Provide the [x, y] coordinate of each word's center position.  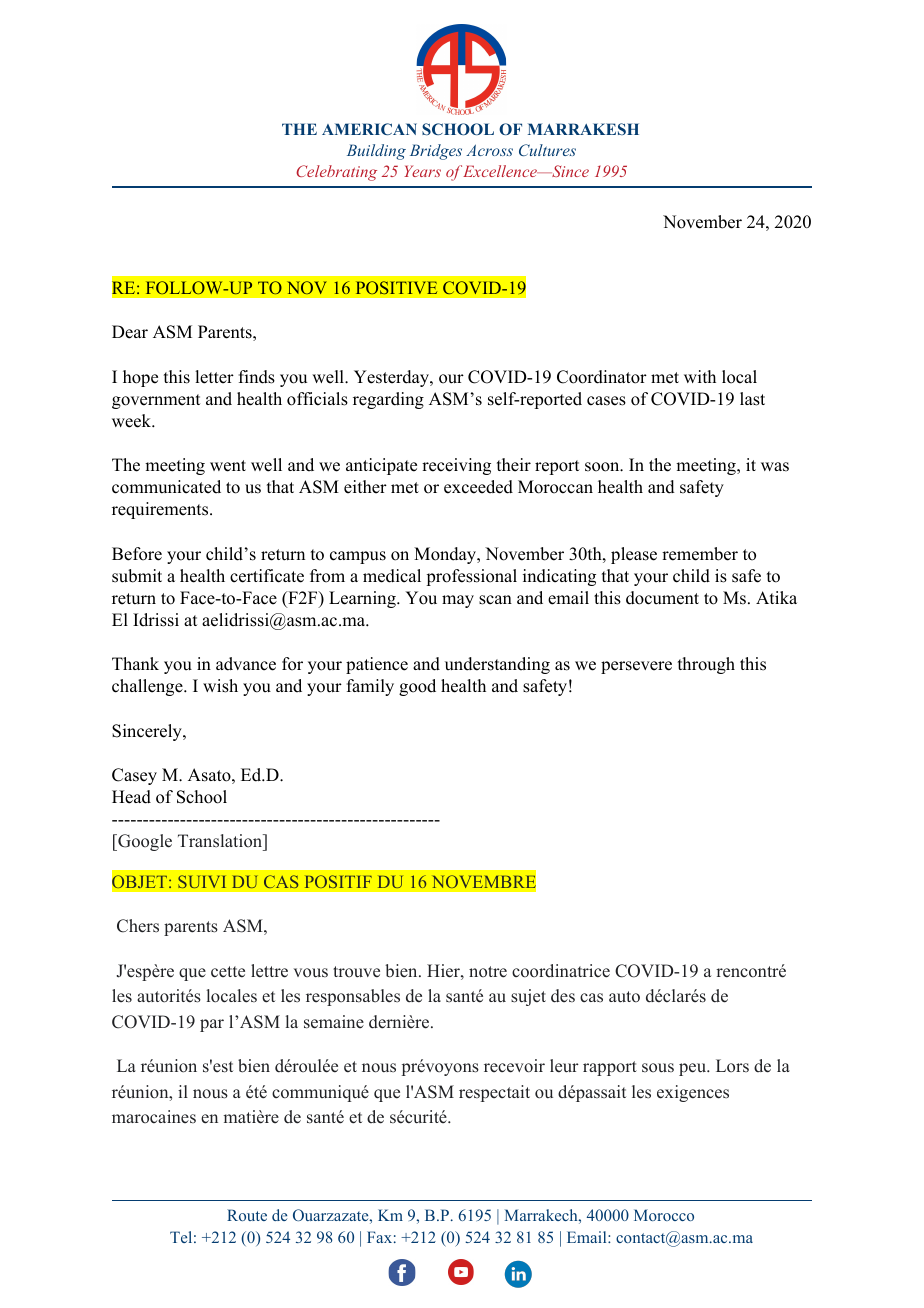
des [563, 996]
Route [247, 1215]
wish [220, 686]
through [706, 665]
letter [214, 377]
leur [564, 1066]
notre [488, 972]
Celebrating [336, 173]
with [700, 376]
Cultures [547, 150]
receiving [456, 466]
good [417, 687]
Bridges [436, 152]
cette [228, 972]
